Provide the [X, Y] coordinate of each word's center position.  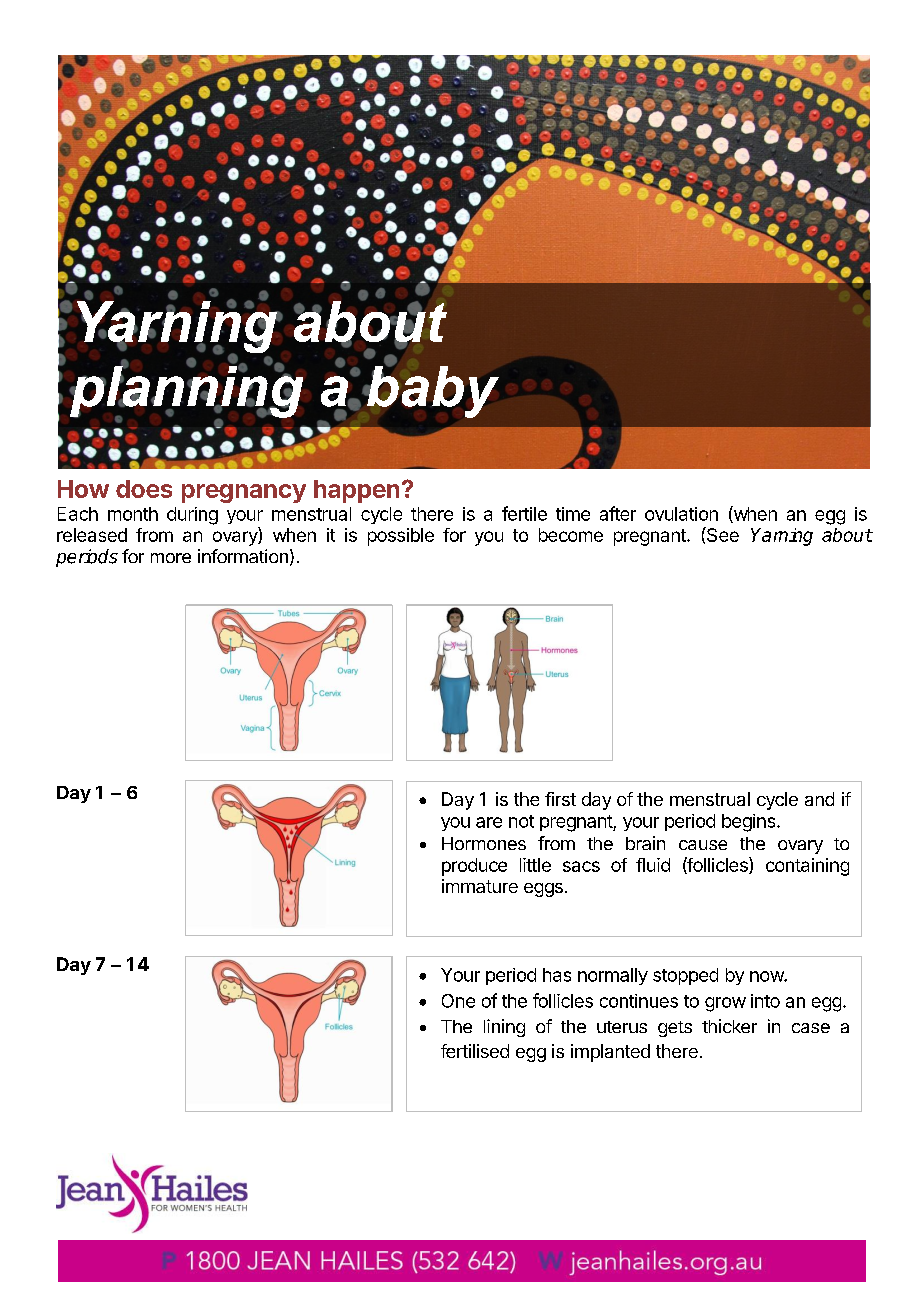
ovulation [681, 514]
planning [186, 391]
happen [356, 491]
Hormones [484, 843]
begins [748, 823]
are [489, 822]
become [571, 535]
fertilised [475, 1051]
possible [401, 537]
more [171, 558]
